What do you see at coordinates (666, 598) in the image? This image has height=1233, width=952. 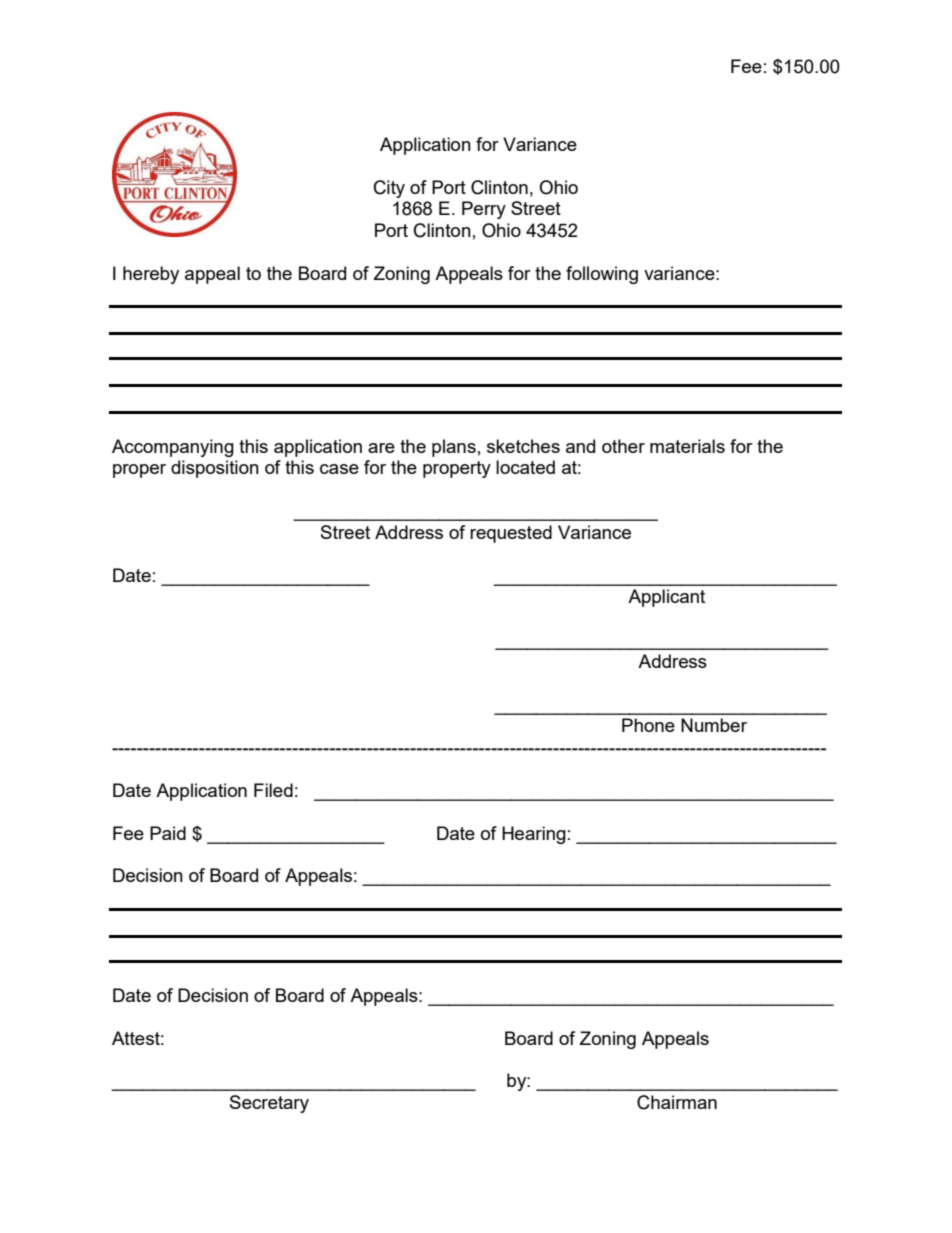 I see `Applicant` at bounding box center [666, 598].
